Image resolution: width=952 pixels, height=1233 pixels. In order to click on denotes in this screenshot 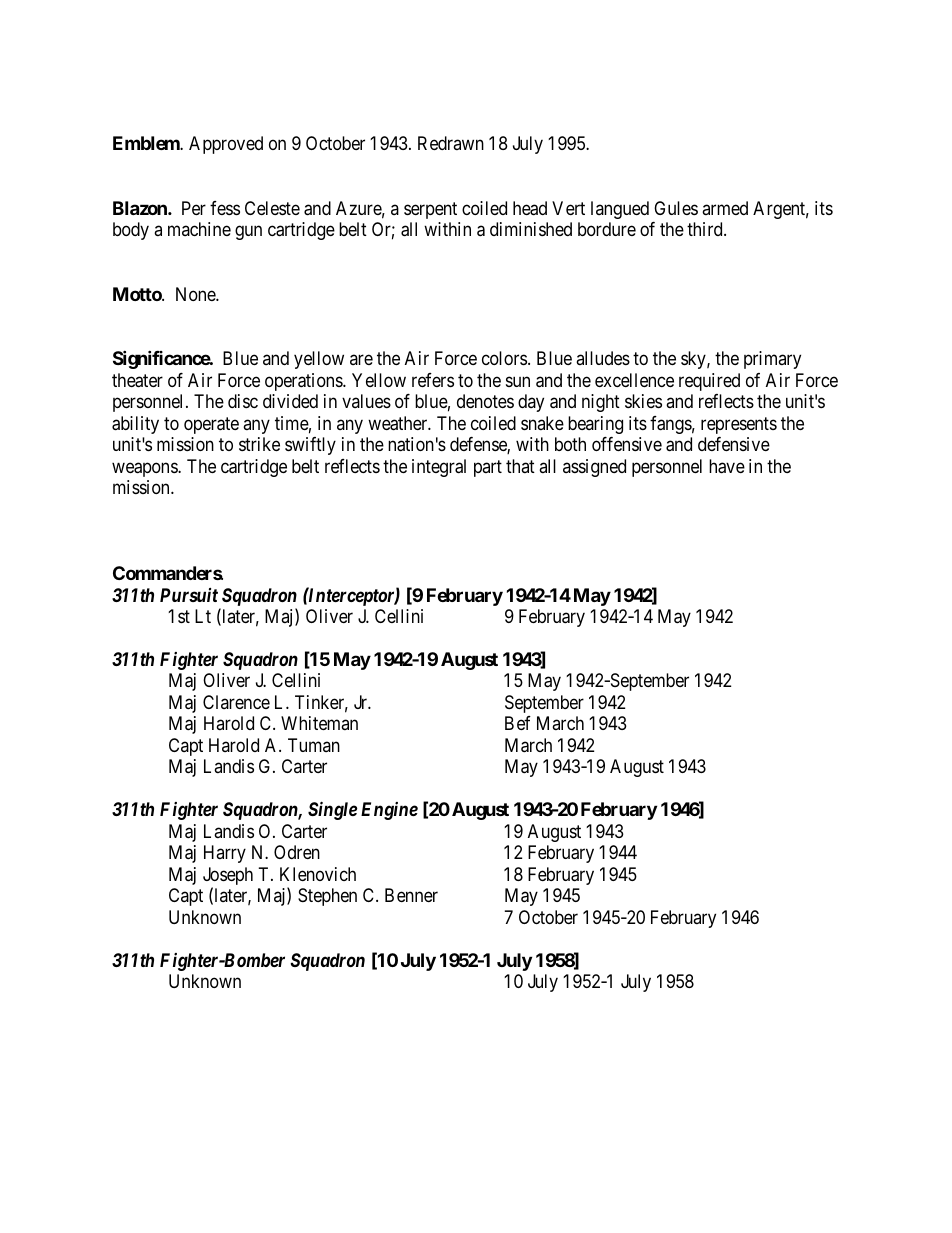, I will do `click(485, 401)`.
